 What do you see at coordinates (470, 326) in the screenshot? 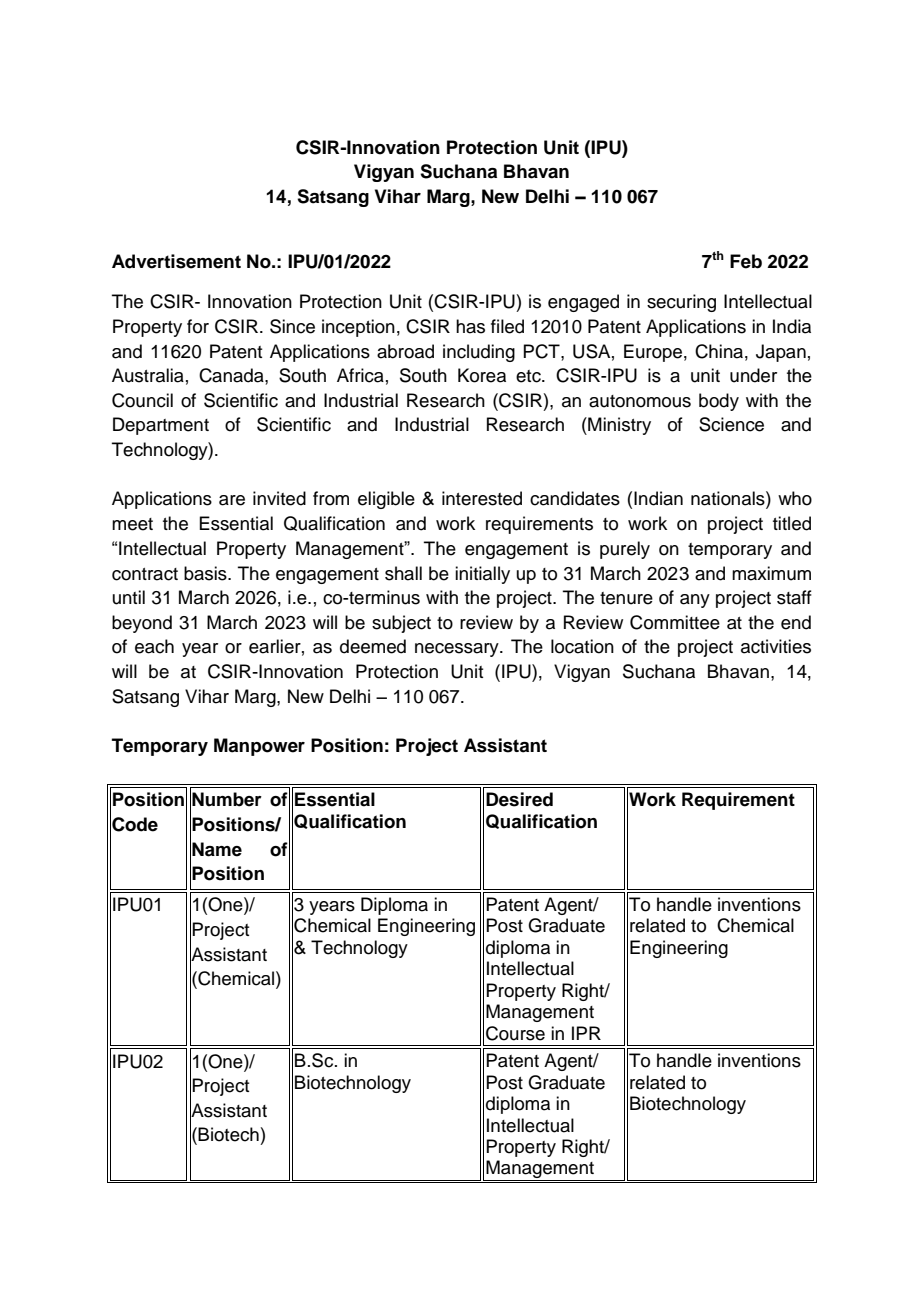
I see `has` at bounding box center [470, 326].
